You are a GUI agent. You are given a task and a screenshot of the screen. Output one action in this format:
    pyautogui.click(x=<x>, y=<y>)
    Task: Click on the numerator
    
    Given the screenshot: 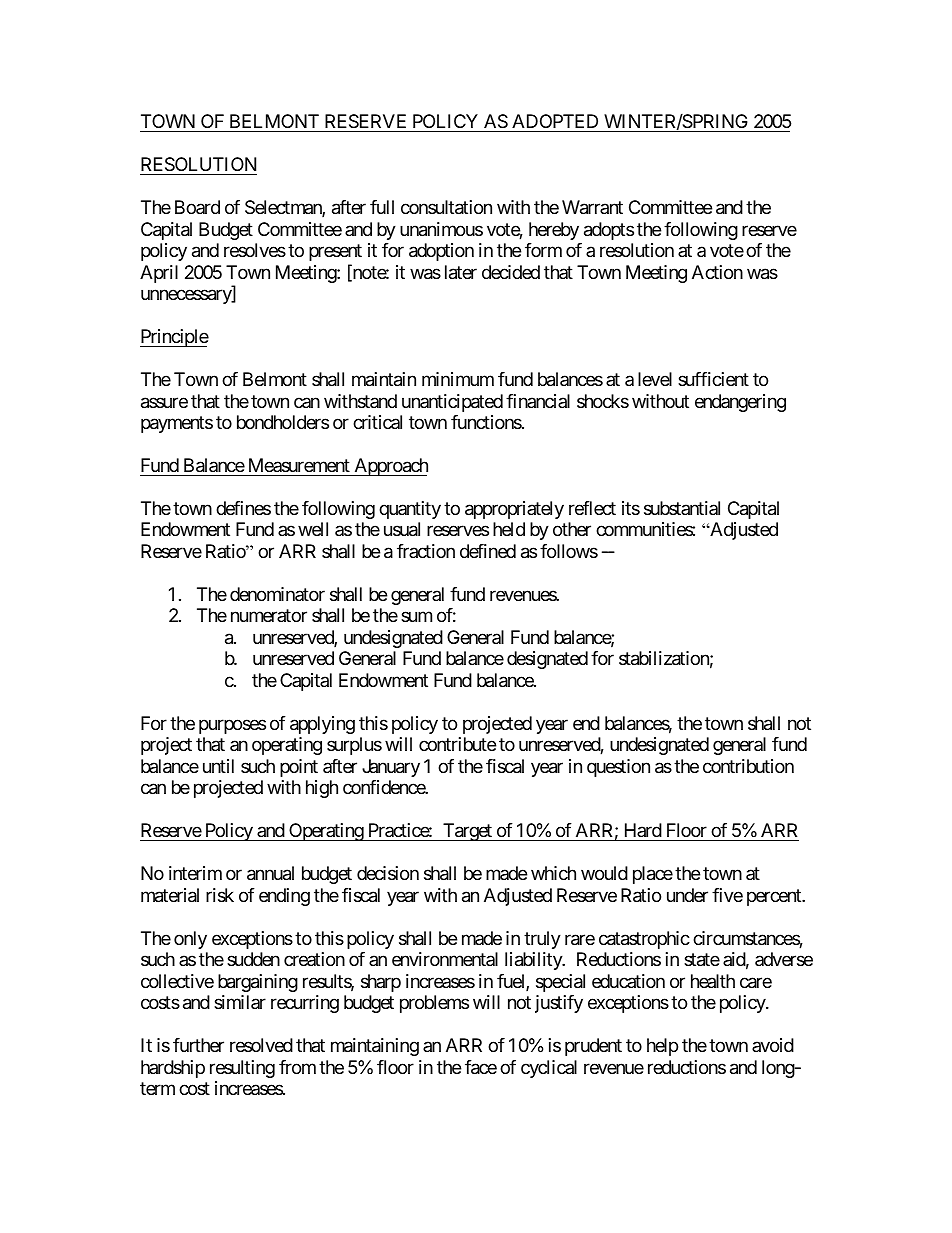 What is the action you would take?
    pyautogui.click(x=269, y=616)
